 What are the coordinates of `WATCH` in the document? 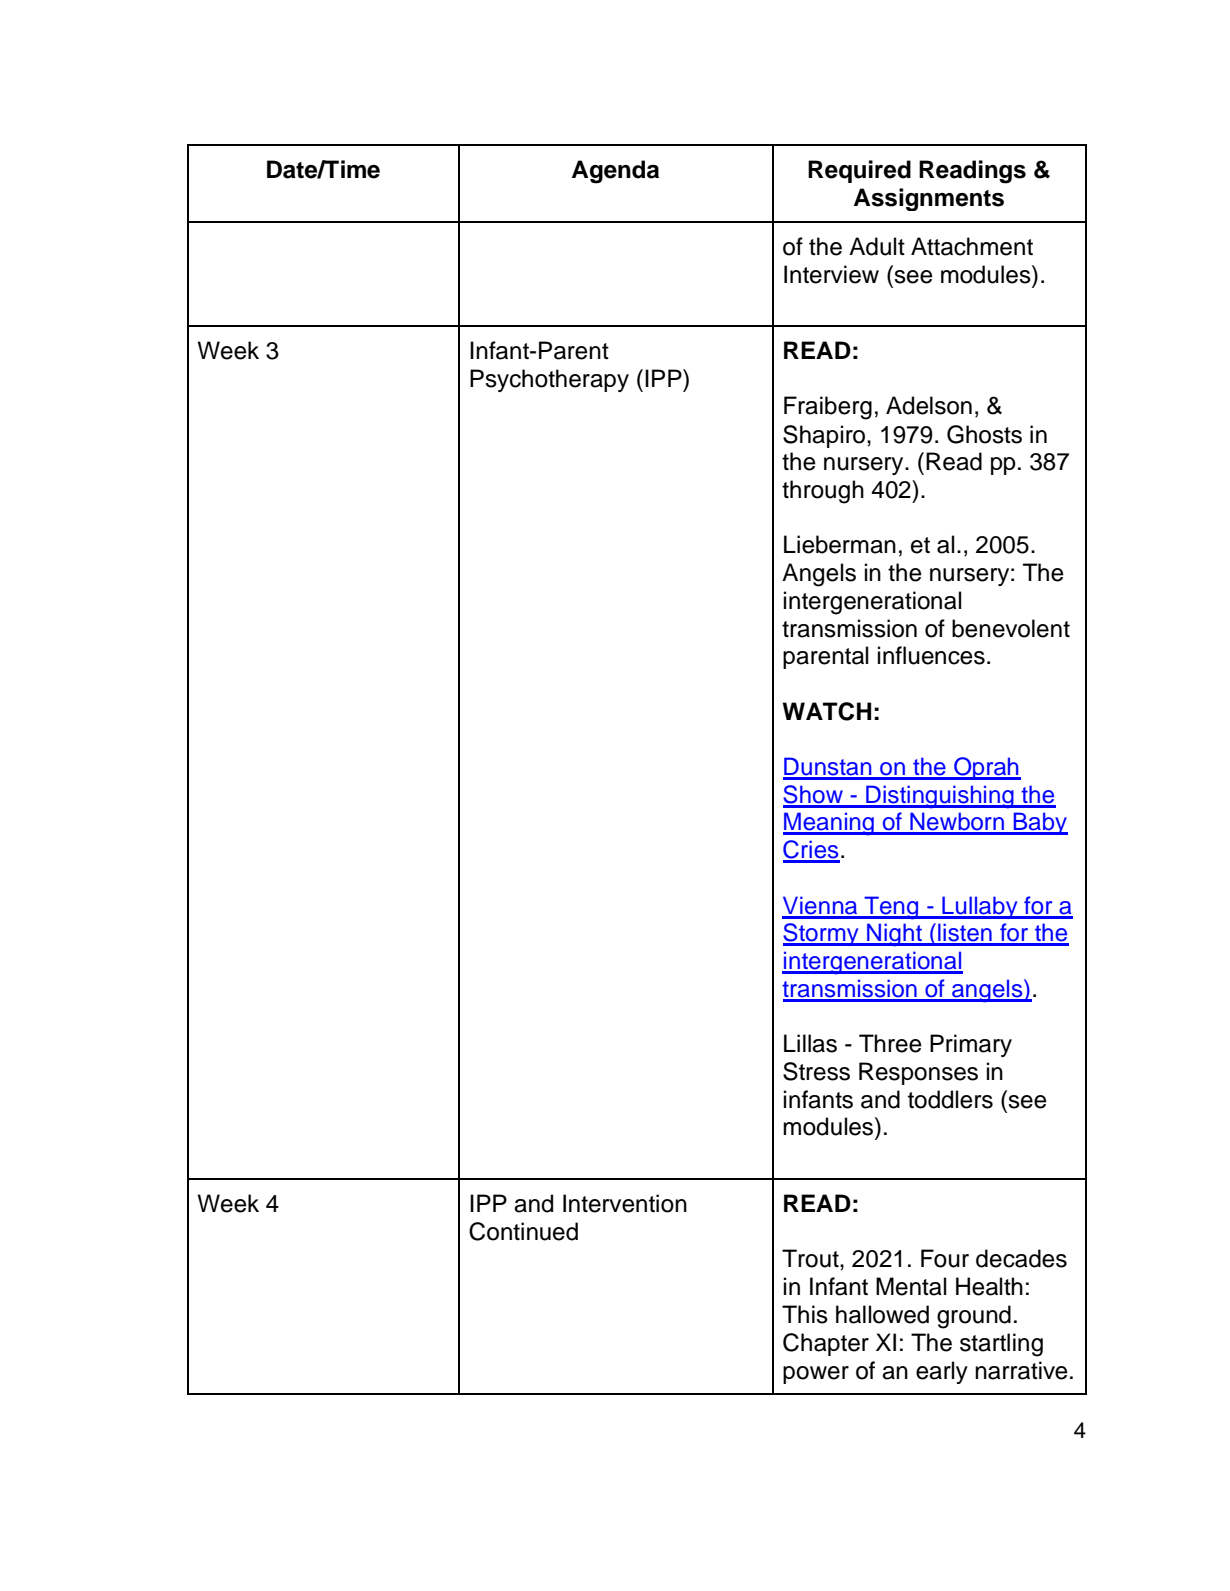 It's located at (826, 711).
